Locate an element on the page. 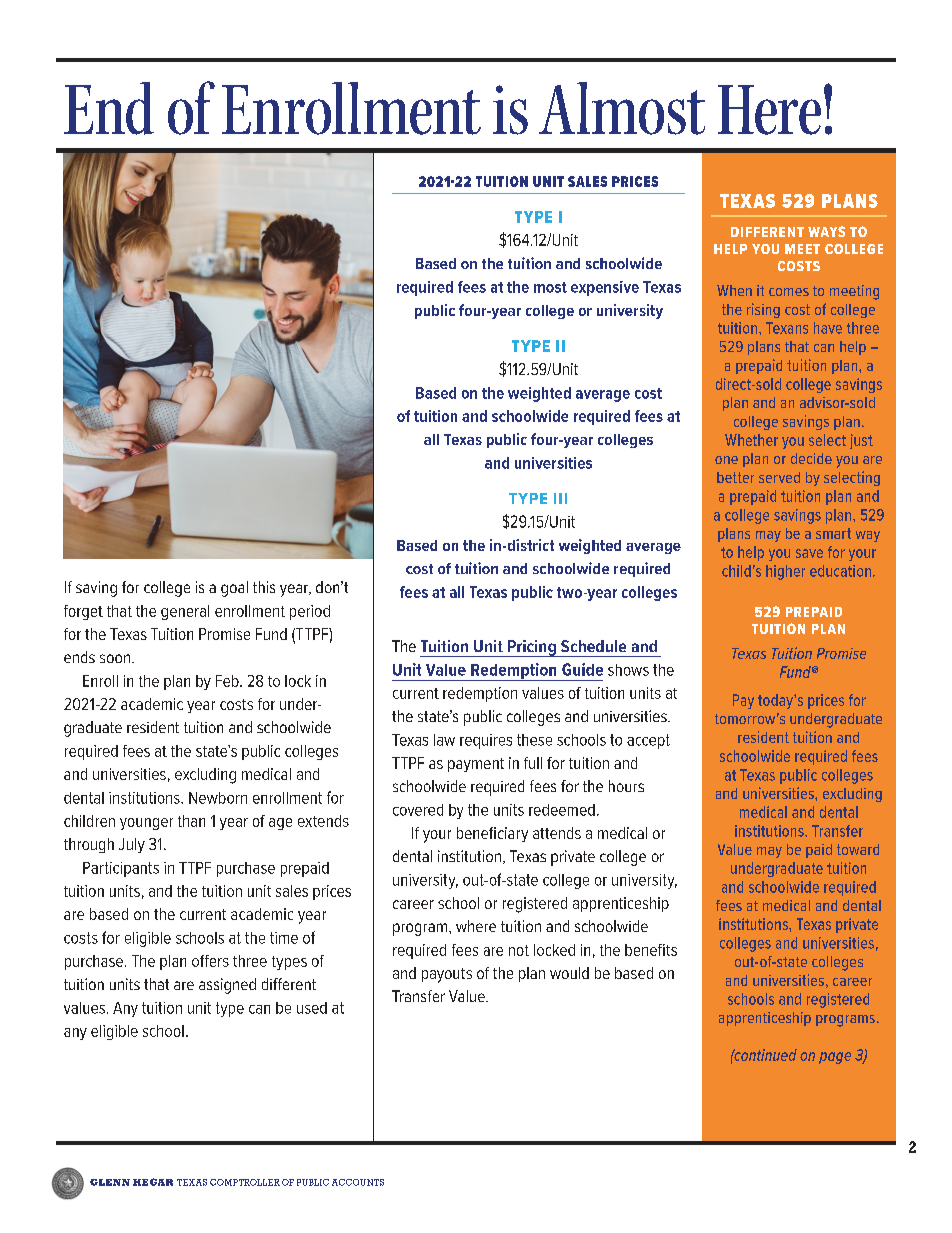  not is located at coordinates (519, 950).
